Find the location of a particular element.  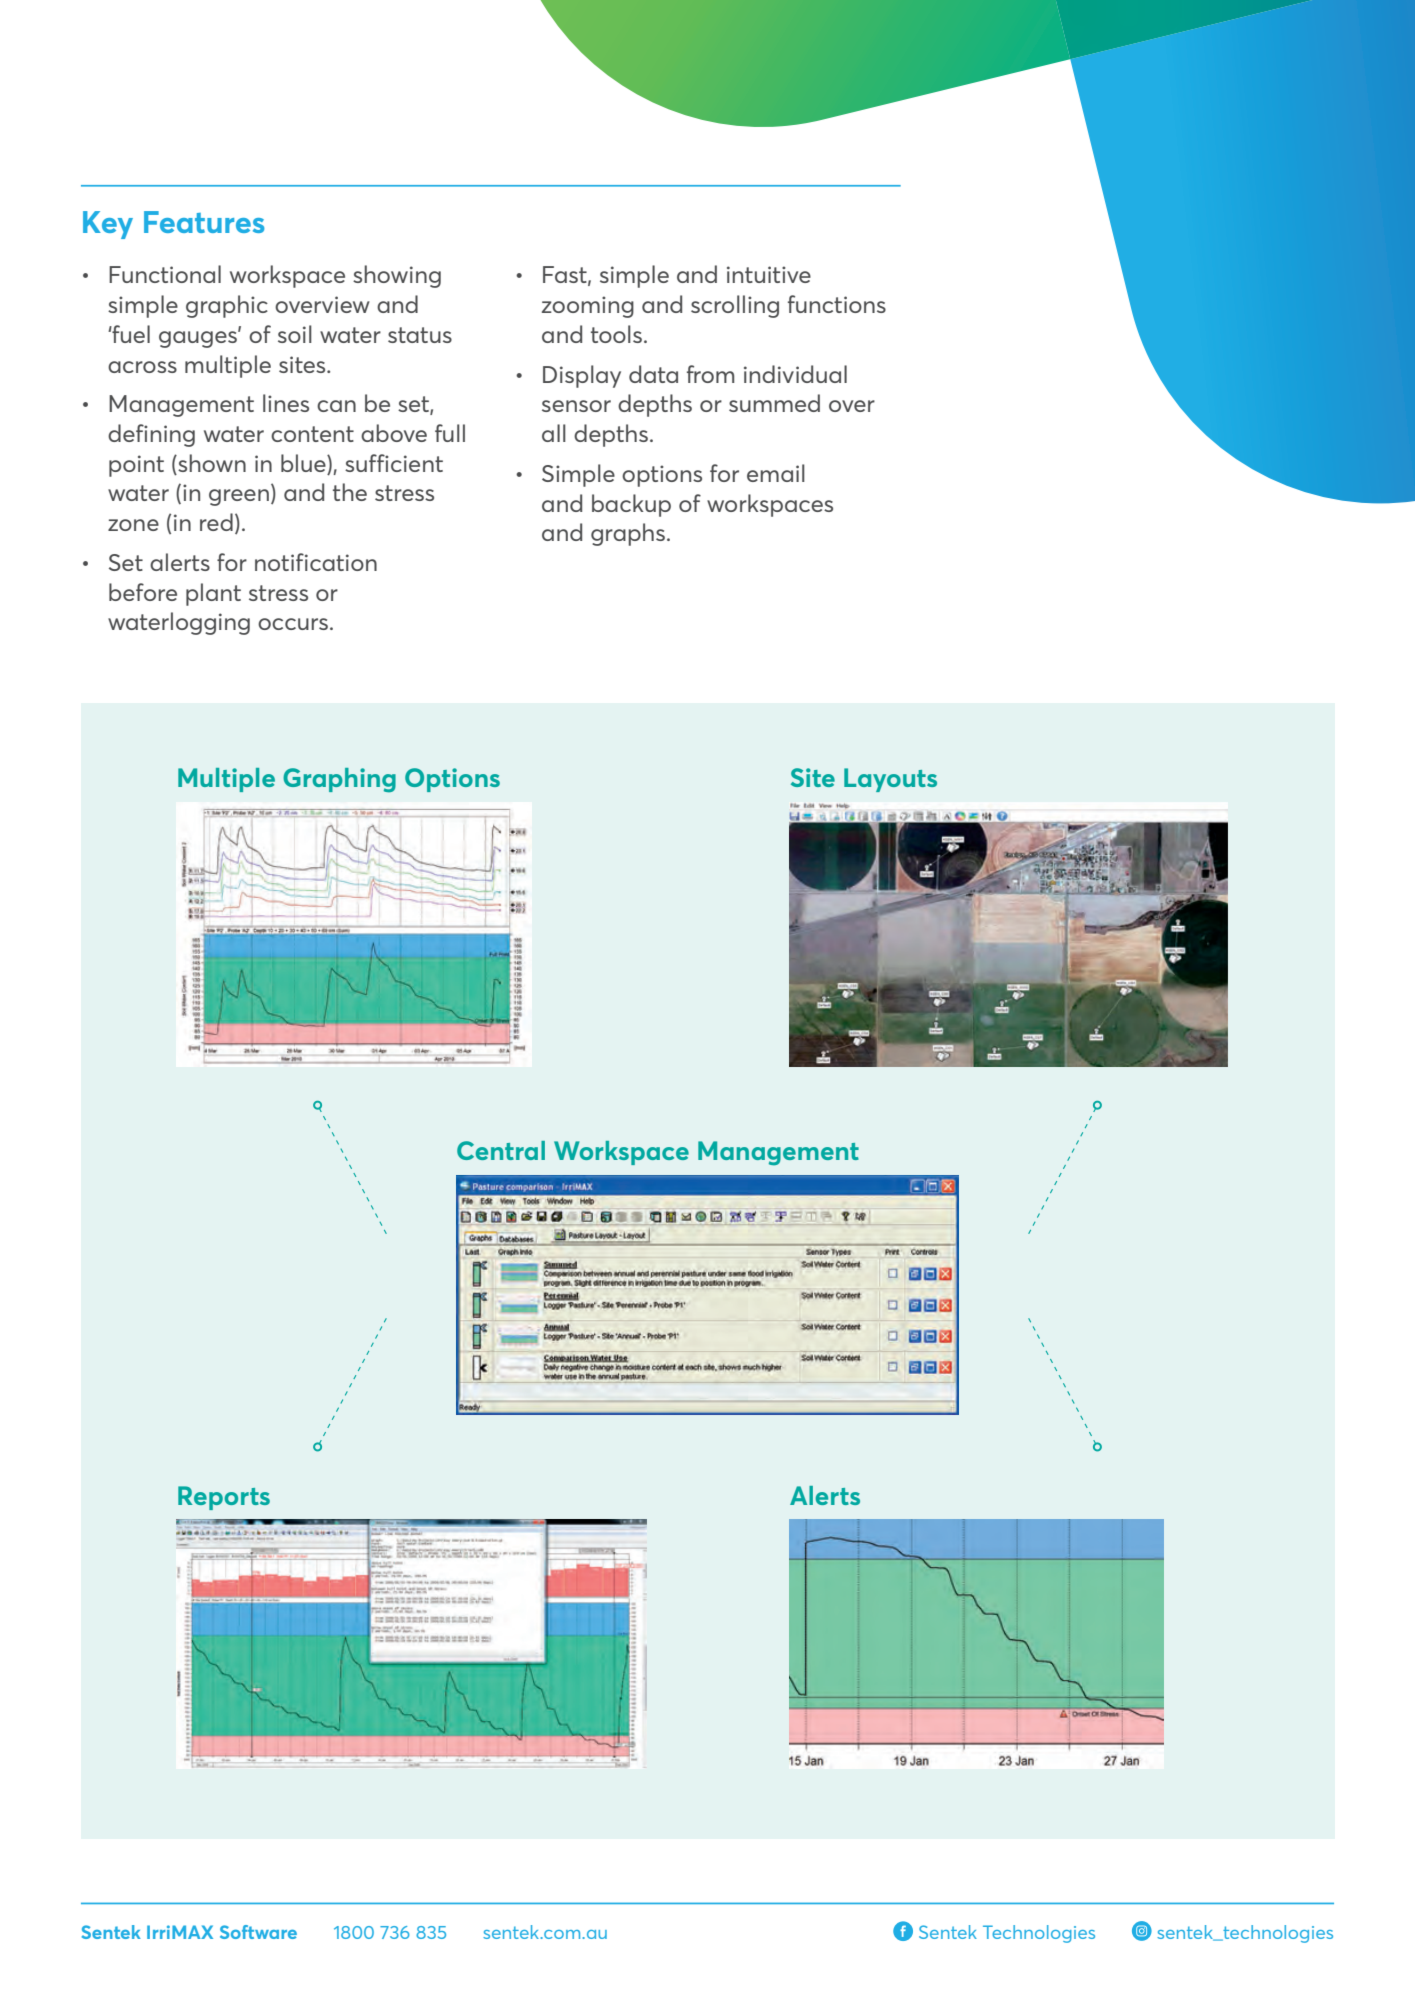

graphs is located at coordinates (628, 534).
